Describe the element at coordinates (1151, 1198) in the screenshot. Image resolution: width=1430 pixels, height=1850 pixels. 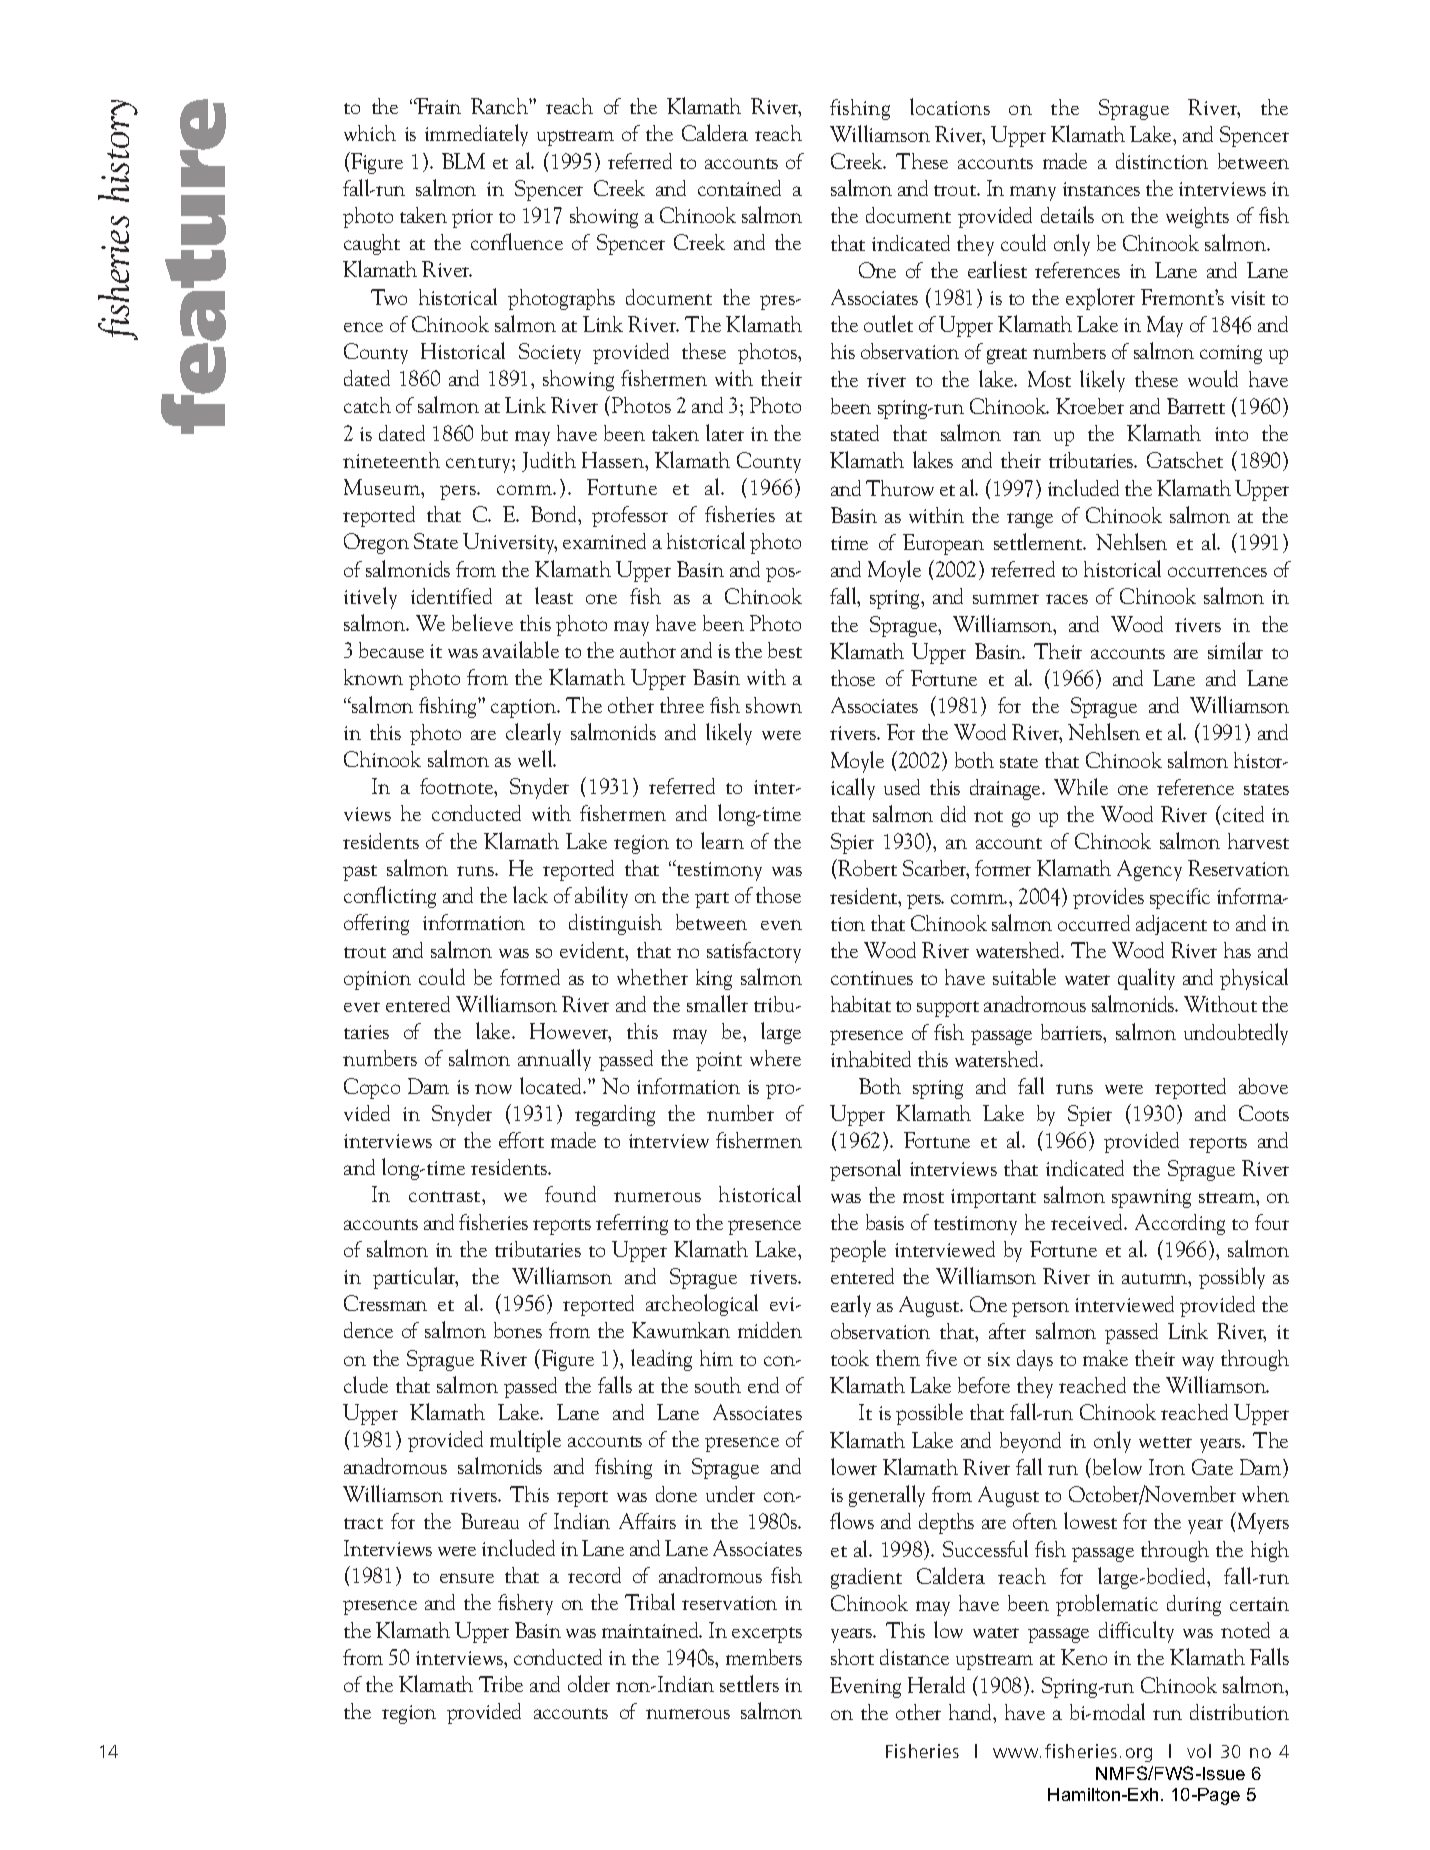
I see `spawning` at that location.
